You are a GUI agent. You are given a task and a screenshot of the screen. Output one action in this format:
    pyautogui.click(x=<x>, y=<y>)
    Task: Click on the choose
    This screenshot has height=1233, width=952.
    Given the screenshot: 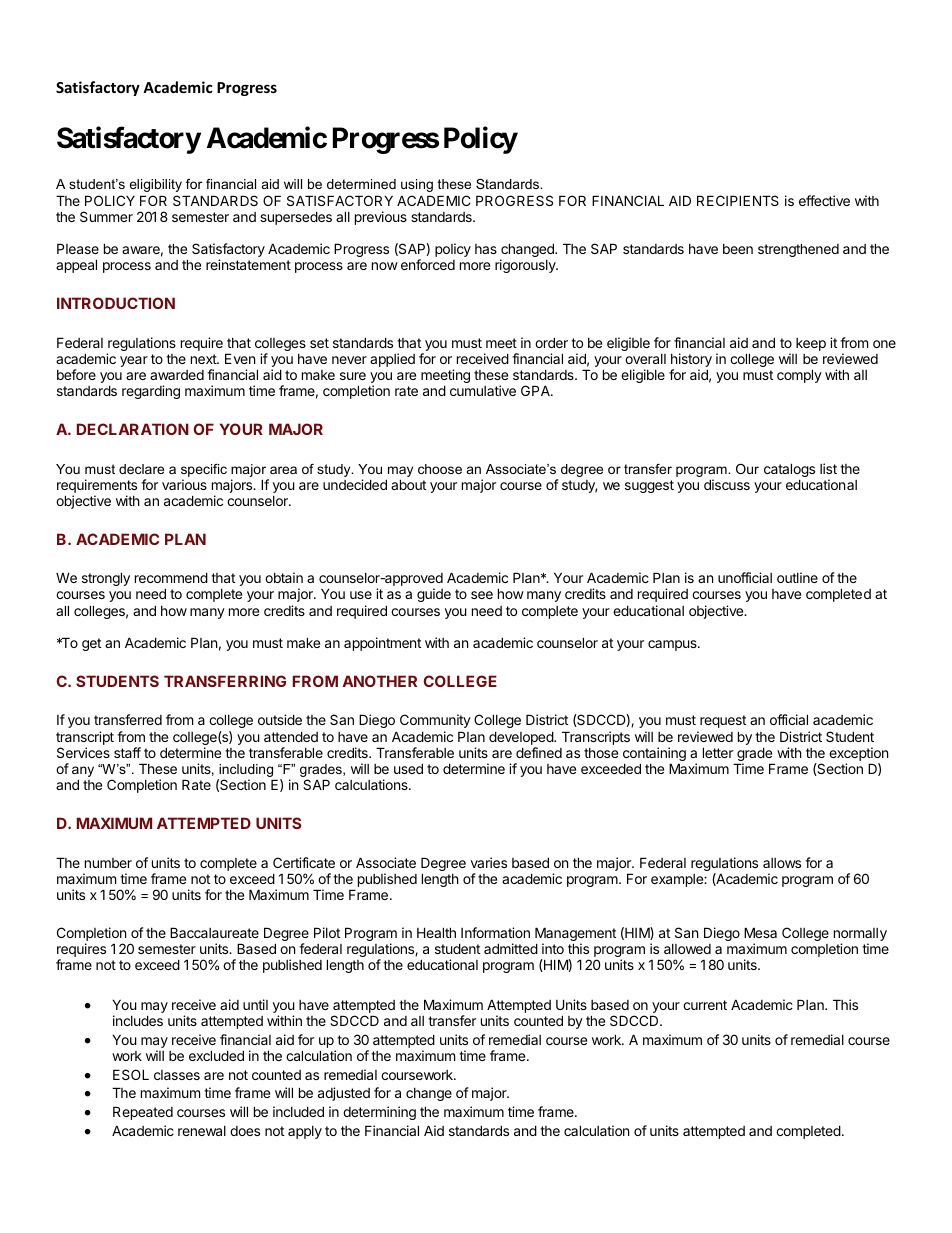 What is the action you would take?
    pyautogui.click(x=440, y=469)
